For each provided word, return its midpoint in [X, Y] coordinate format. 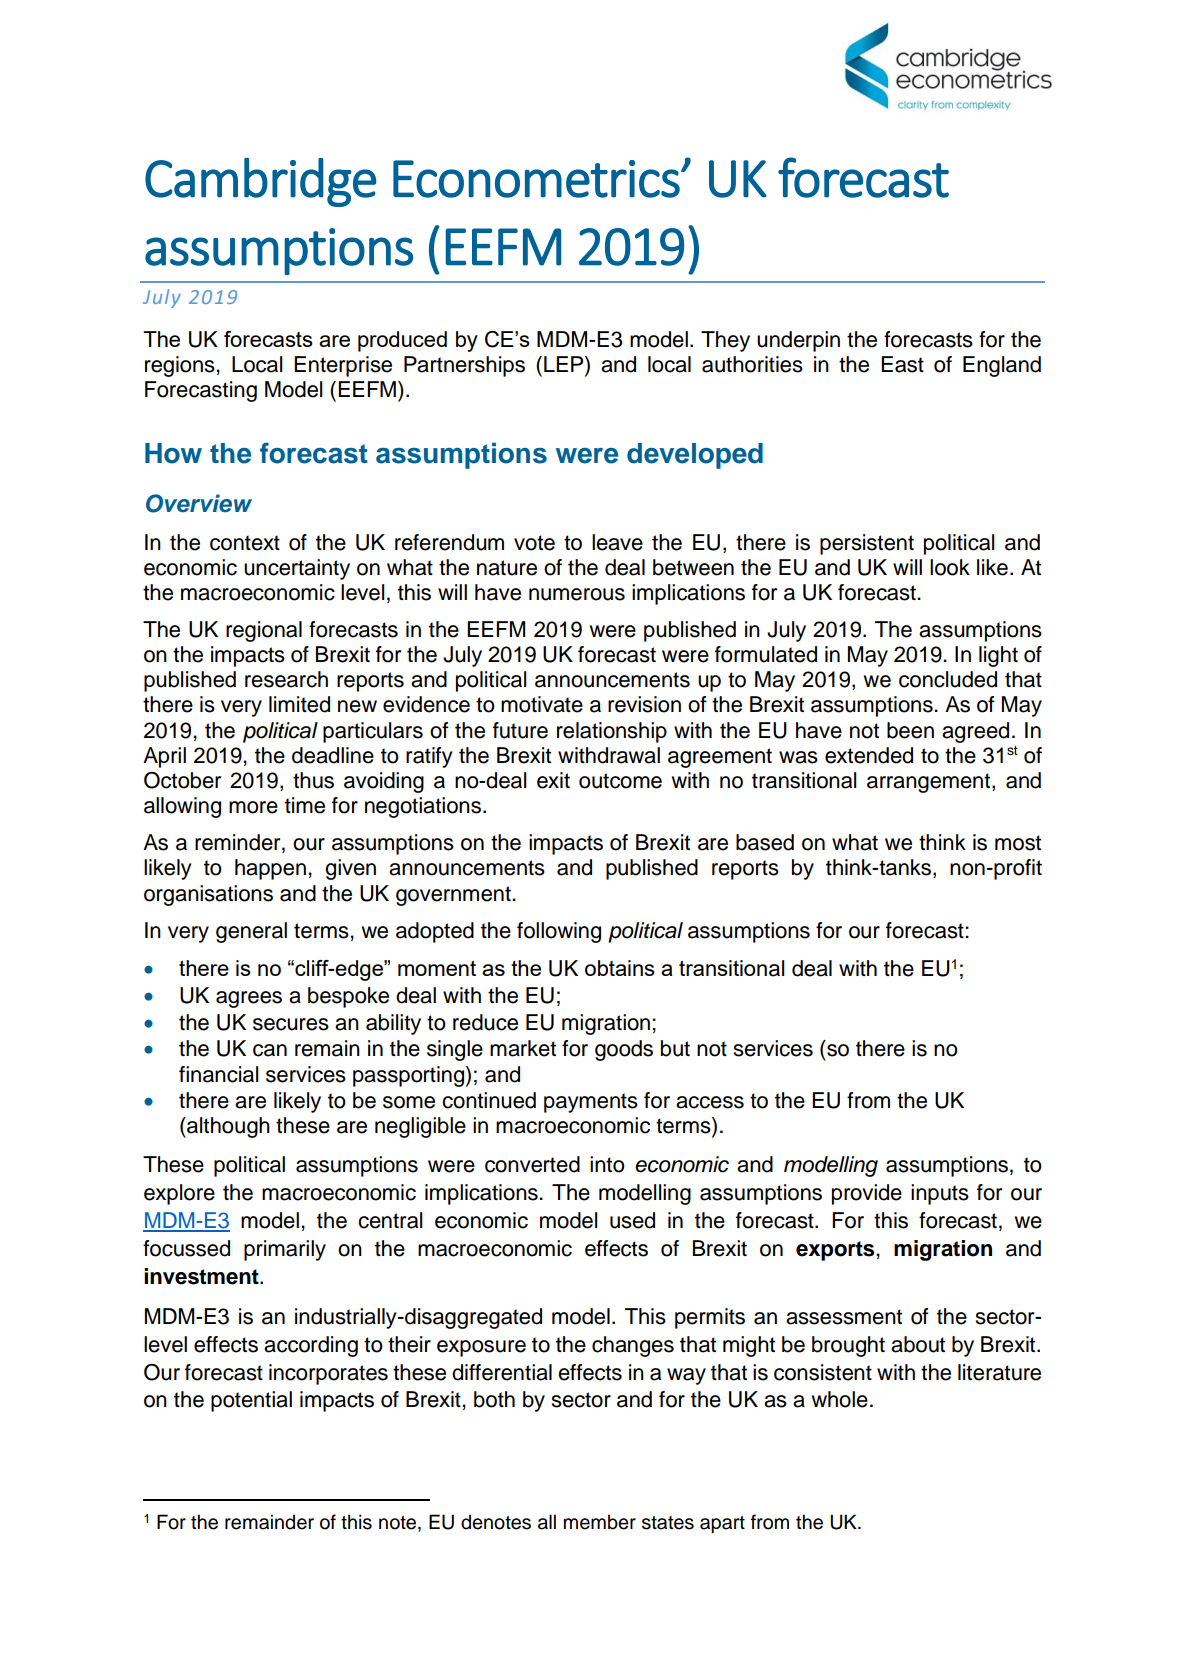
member [600, 1522]
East [902, 364]
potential [251, 1401]
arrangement [930, 783]
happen [270, 869]
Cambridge [260, 182]
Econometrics [536, 179]
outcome [620, 781]
